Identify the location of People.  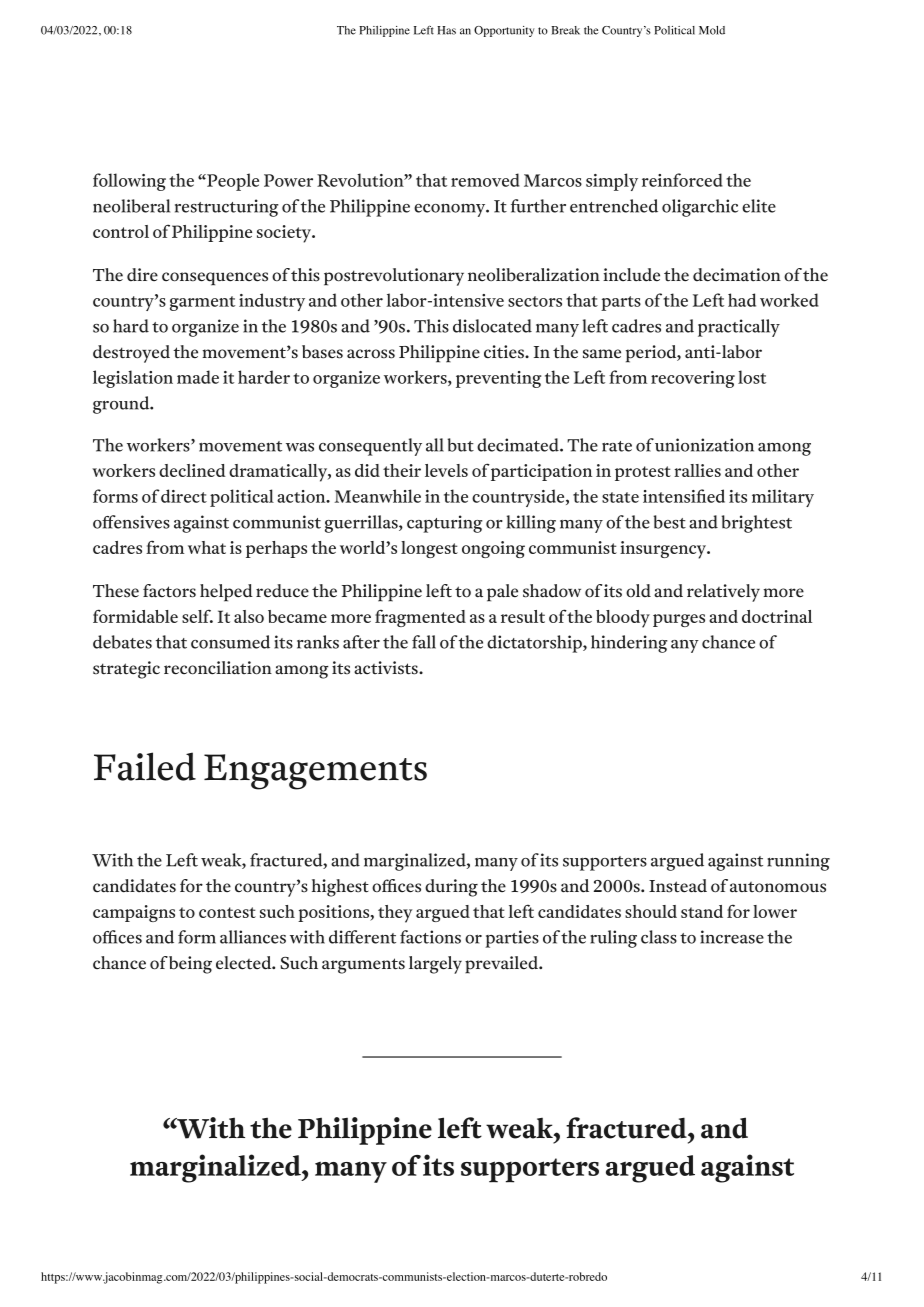
(232, 182).
